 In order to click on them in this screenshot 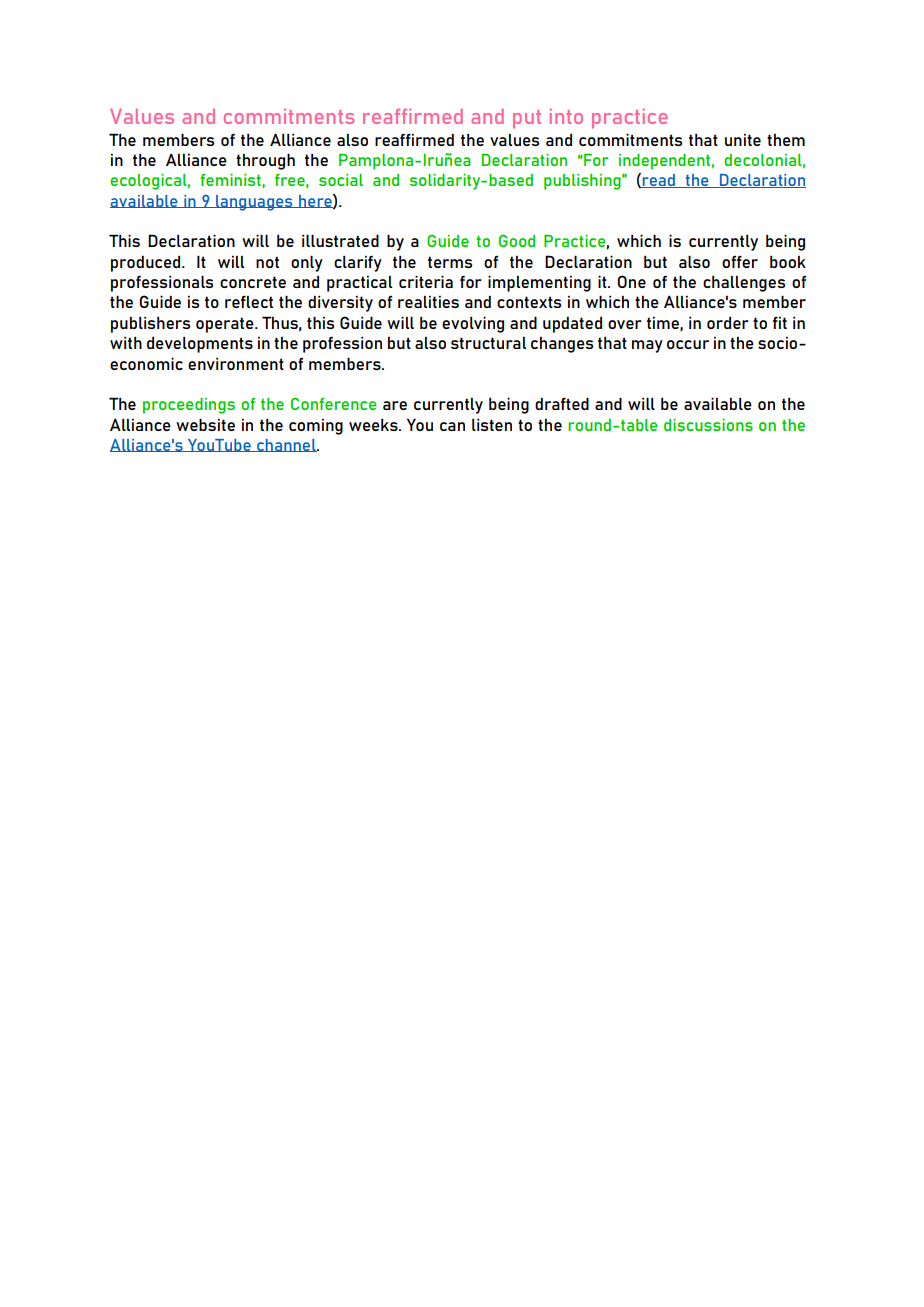, I will do `click(786, 140)`.
